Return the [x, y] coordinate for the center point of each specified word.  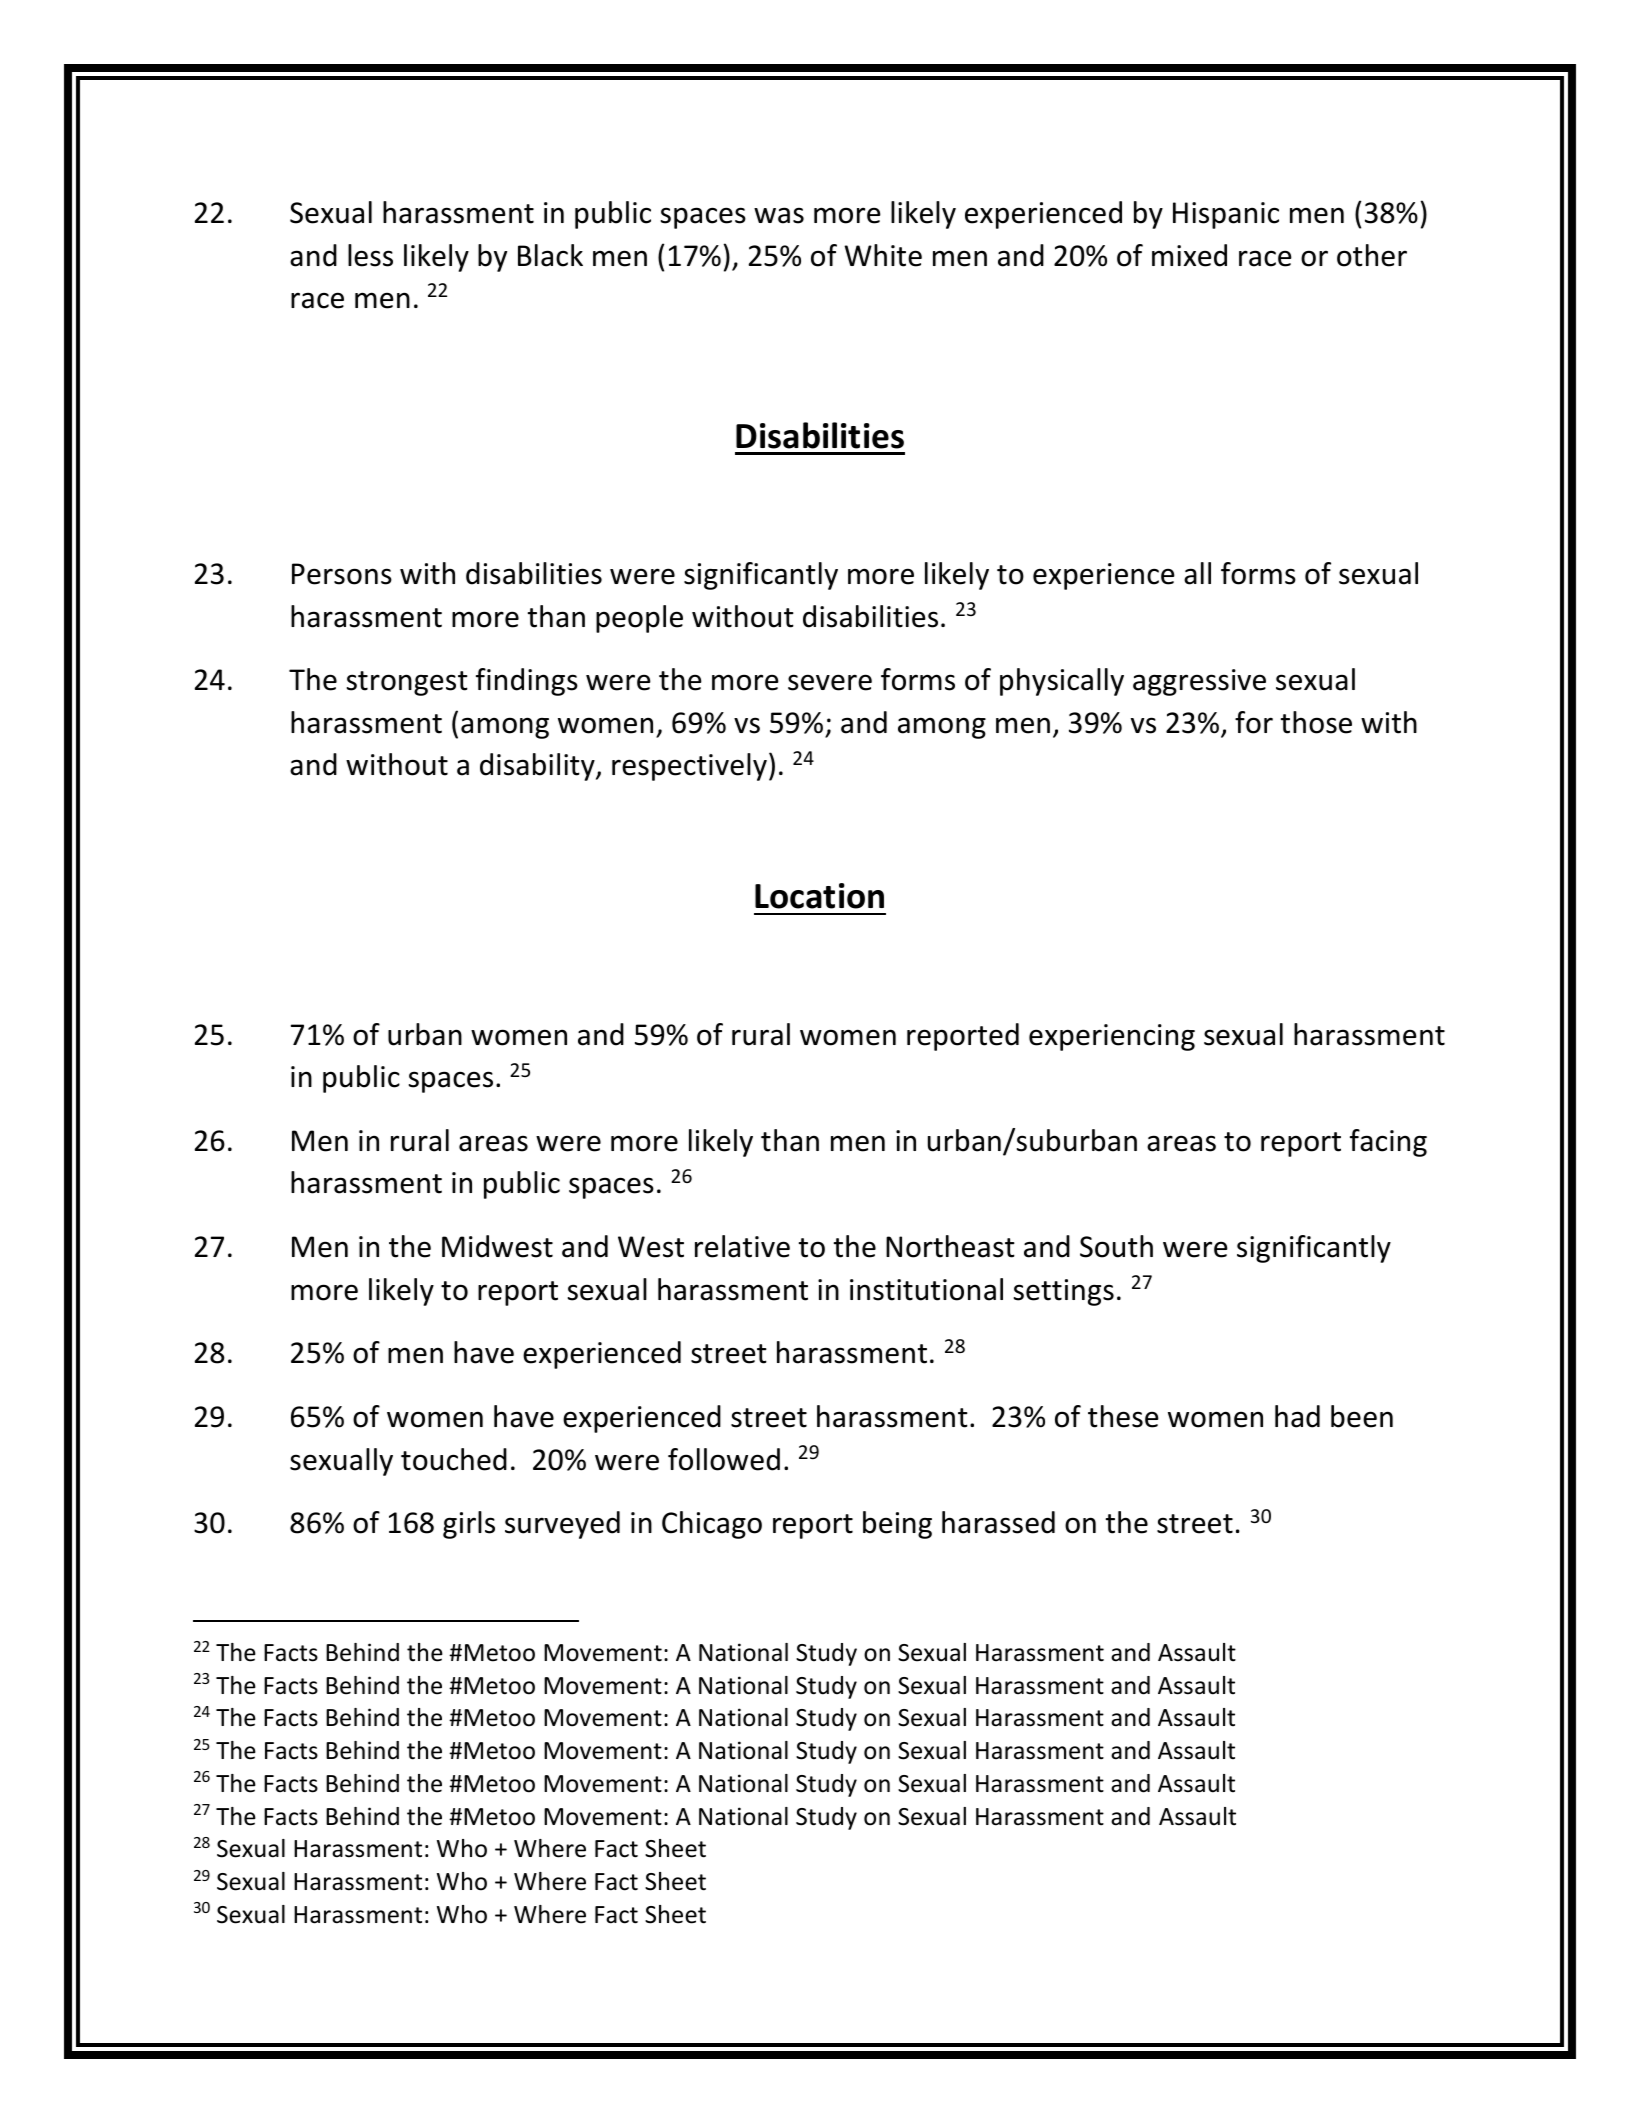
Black [550, 255]
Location [819, 896]
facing [1388, 1143]
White [883, 255]
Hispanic [1226, 215]
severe [830, 682]
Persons [342, 574]
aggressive [1199, 682]
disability [538, 767]
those [1316, 722]
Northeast [950, 1246]
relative [742, 1246]
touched [454, 1459]
